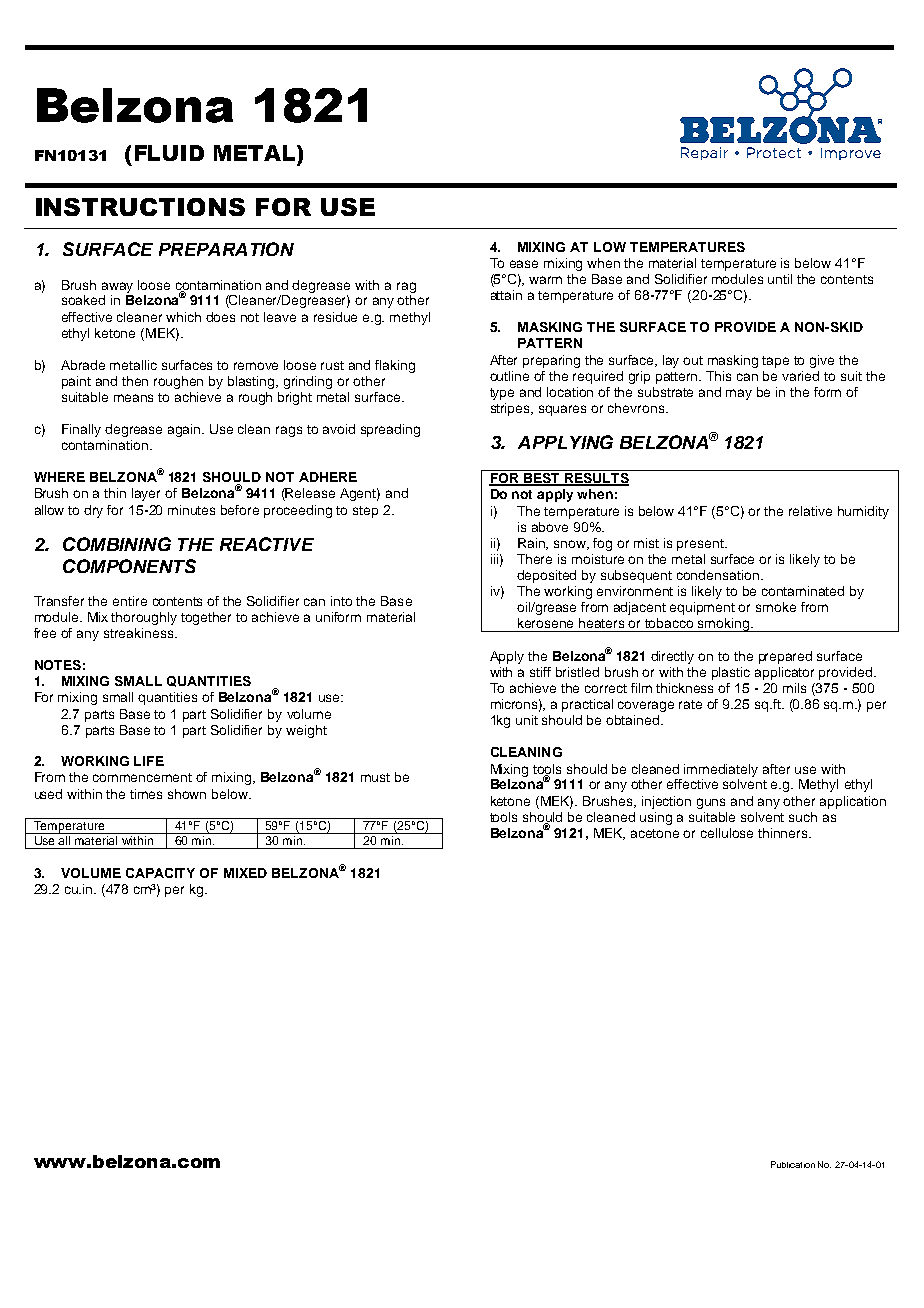  What do you see at coordinates (160, 873) in the screenshot?
I see `CAPACITY` at bounding box center [160, 873].
